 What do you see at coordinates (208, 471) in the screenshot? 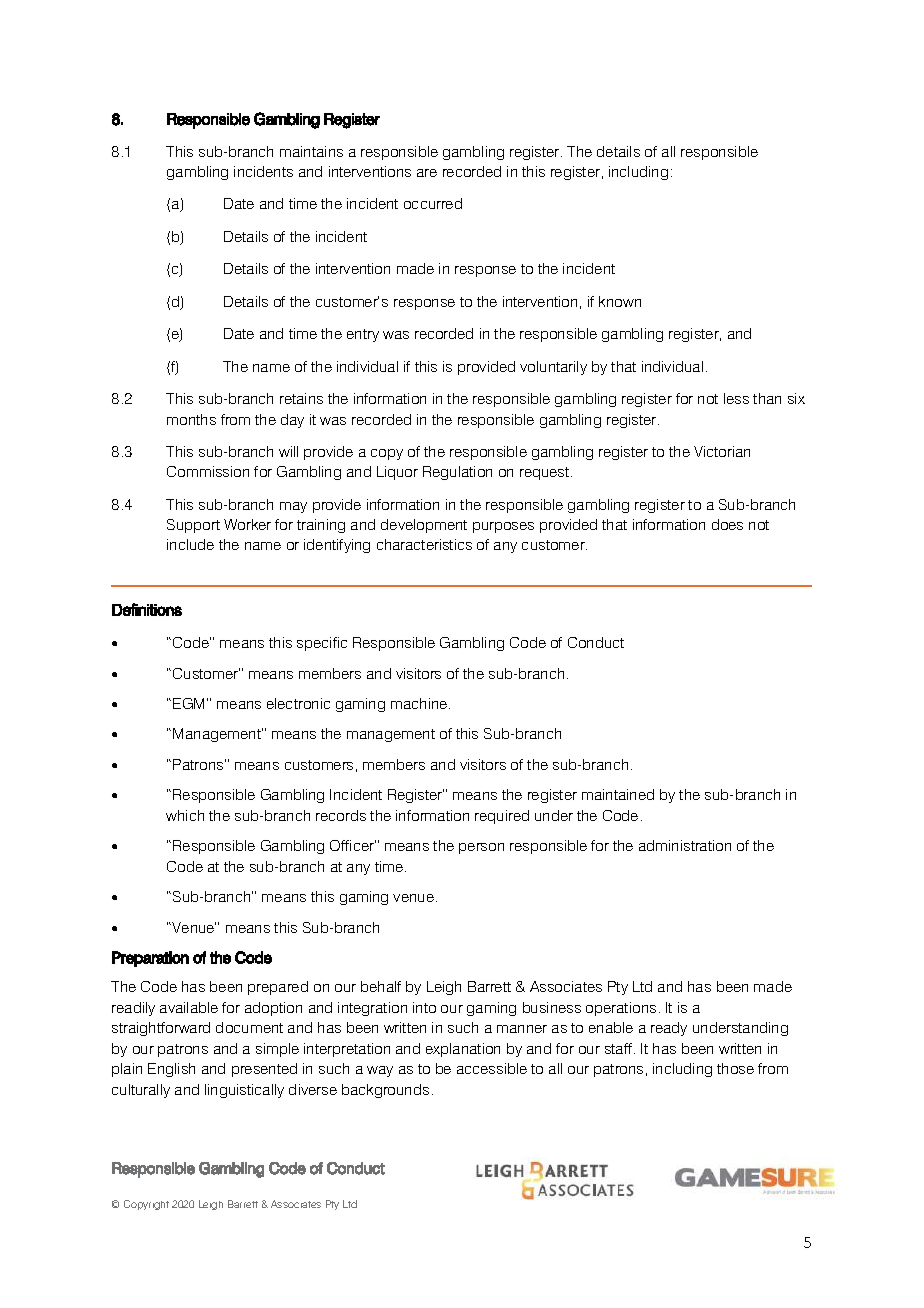
I see `Commission` at bounding box center [208, 471].
